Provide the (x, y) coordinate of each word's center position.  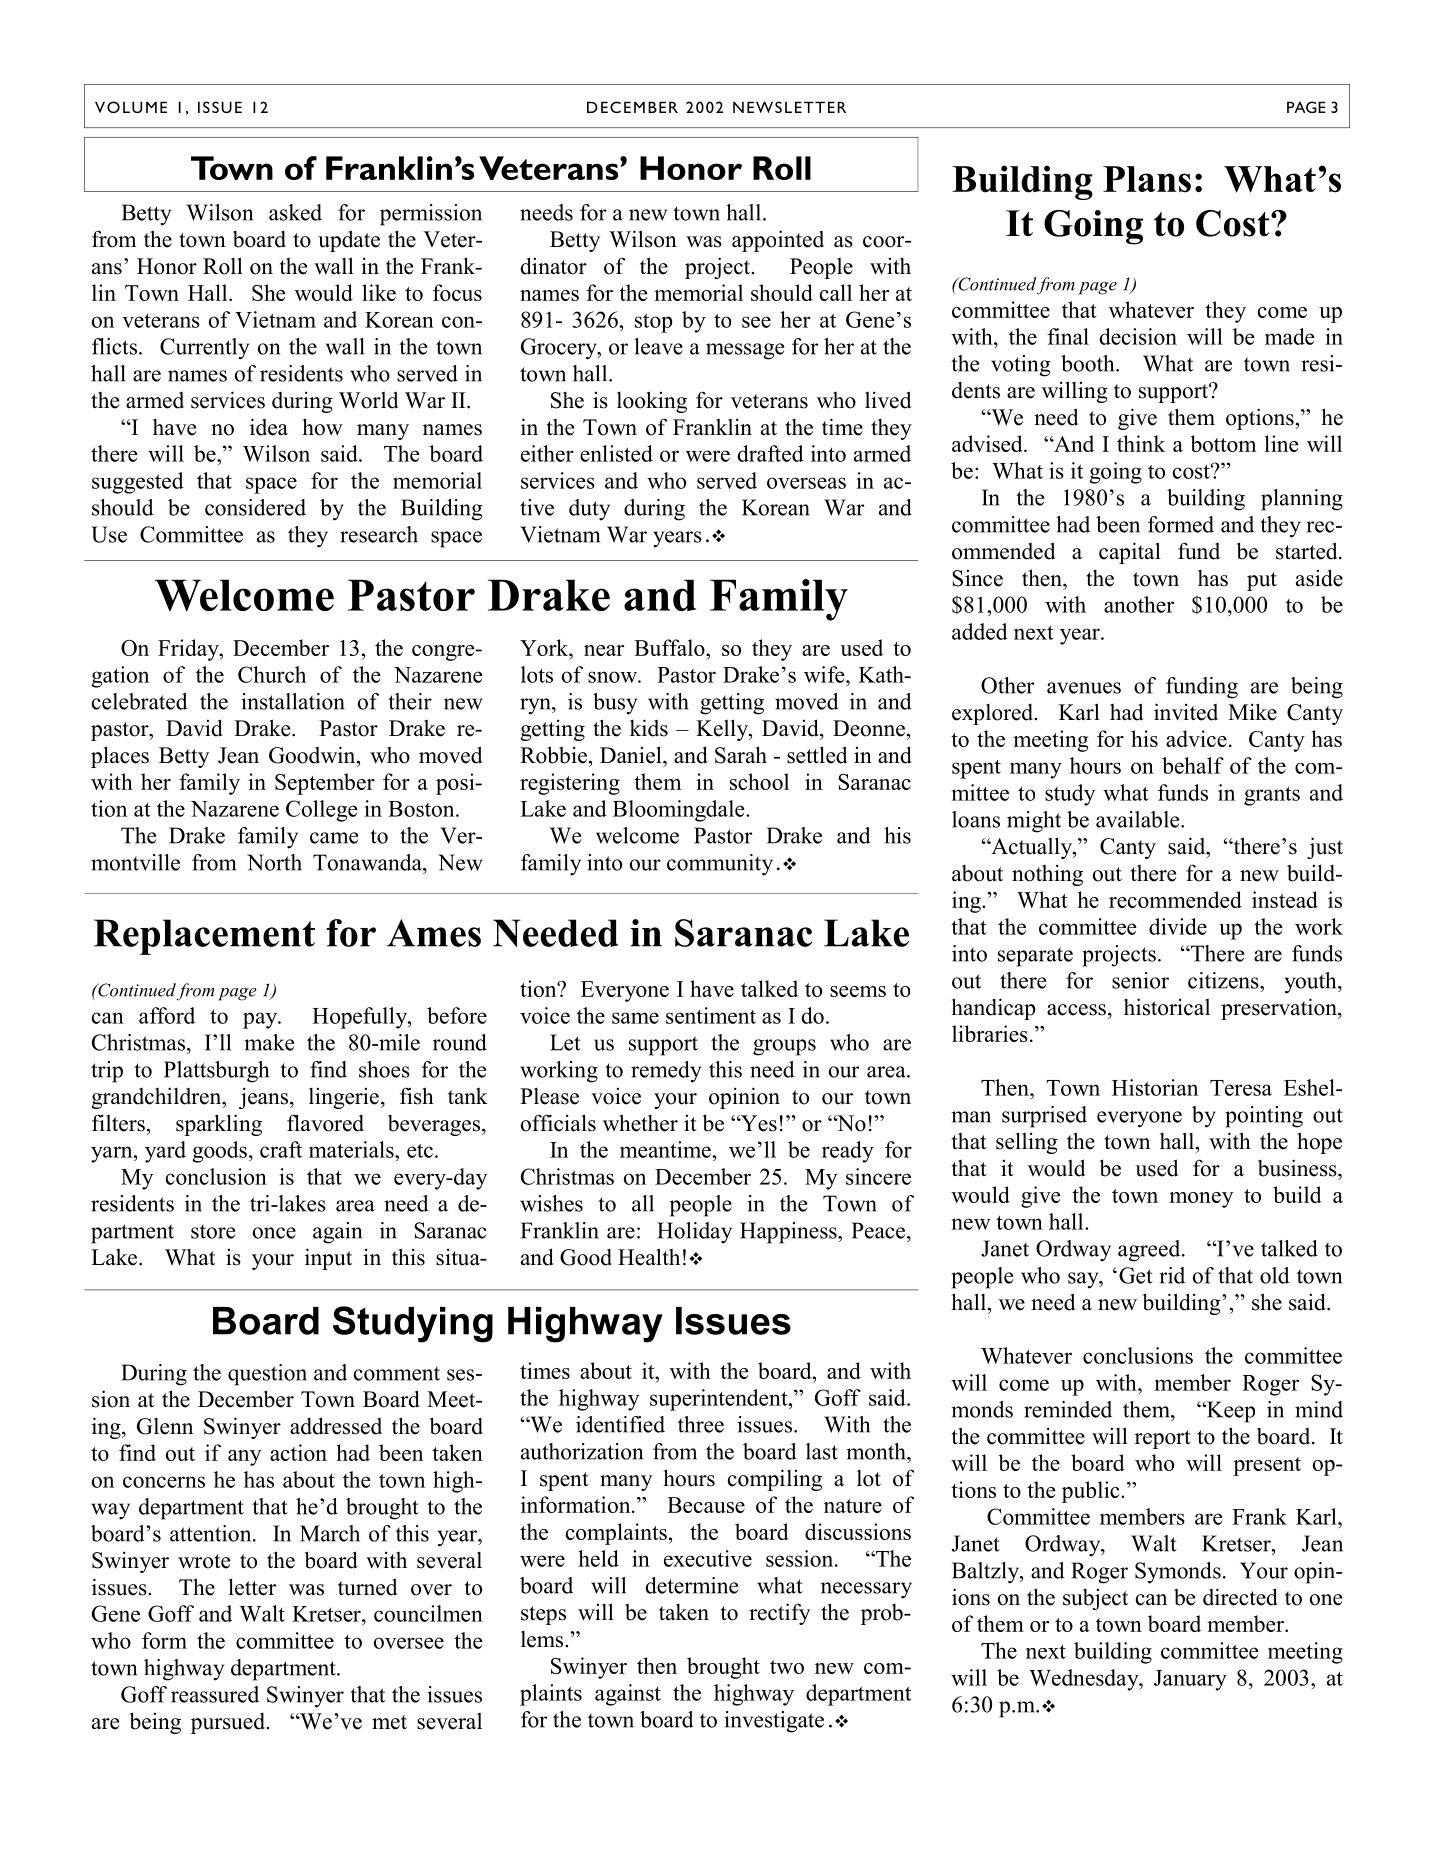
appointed (778, 241)
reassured (215, 1694)
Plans (1147, 179)
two (787, 1667)
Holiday (694, 1233)
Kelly (723, 730)
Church (272, 674)
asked (295, 212)
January (1190, 1680)
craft (281, 1149)
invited (1186, 712)
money (1201, 1200)
